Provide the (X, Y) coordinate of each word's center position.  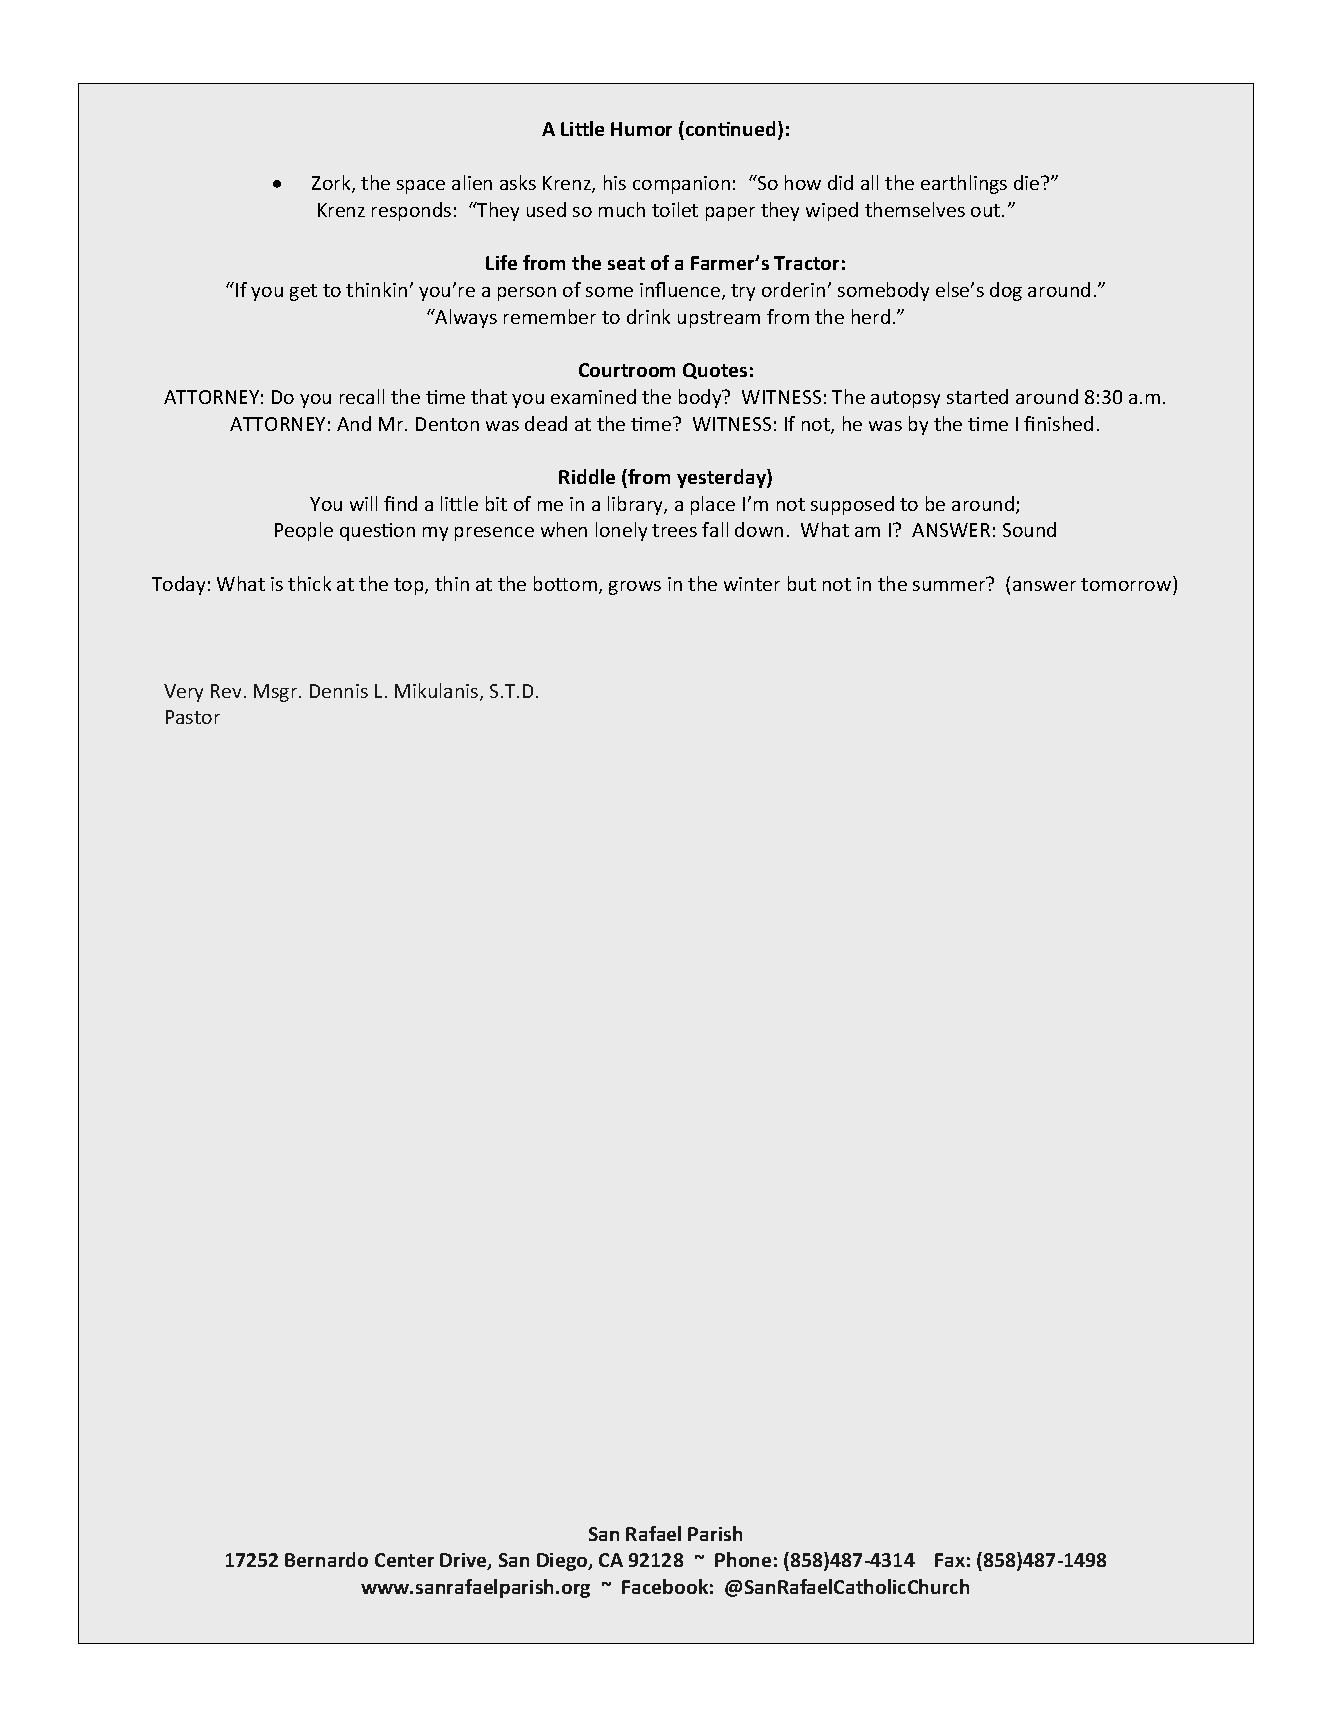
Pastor (193, 717)
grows (635, 588)
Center (404, 1560)
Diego (563, 1562)
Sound (1029, 529)
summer (950, 584)
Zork (332, 184)
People (304, 531)
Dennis (339, 691)
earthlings (964, 184)
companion (681, 185)
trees (674, 530)
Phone (743, 1559)
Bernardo (326, 1559)
